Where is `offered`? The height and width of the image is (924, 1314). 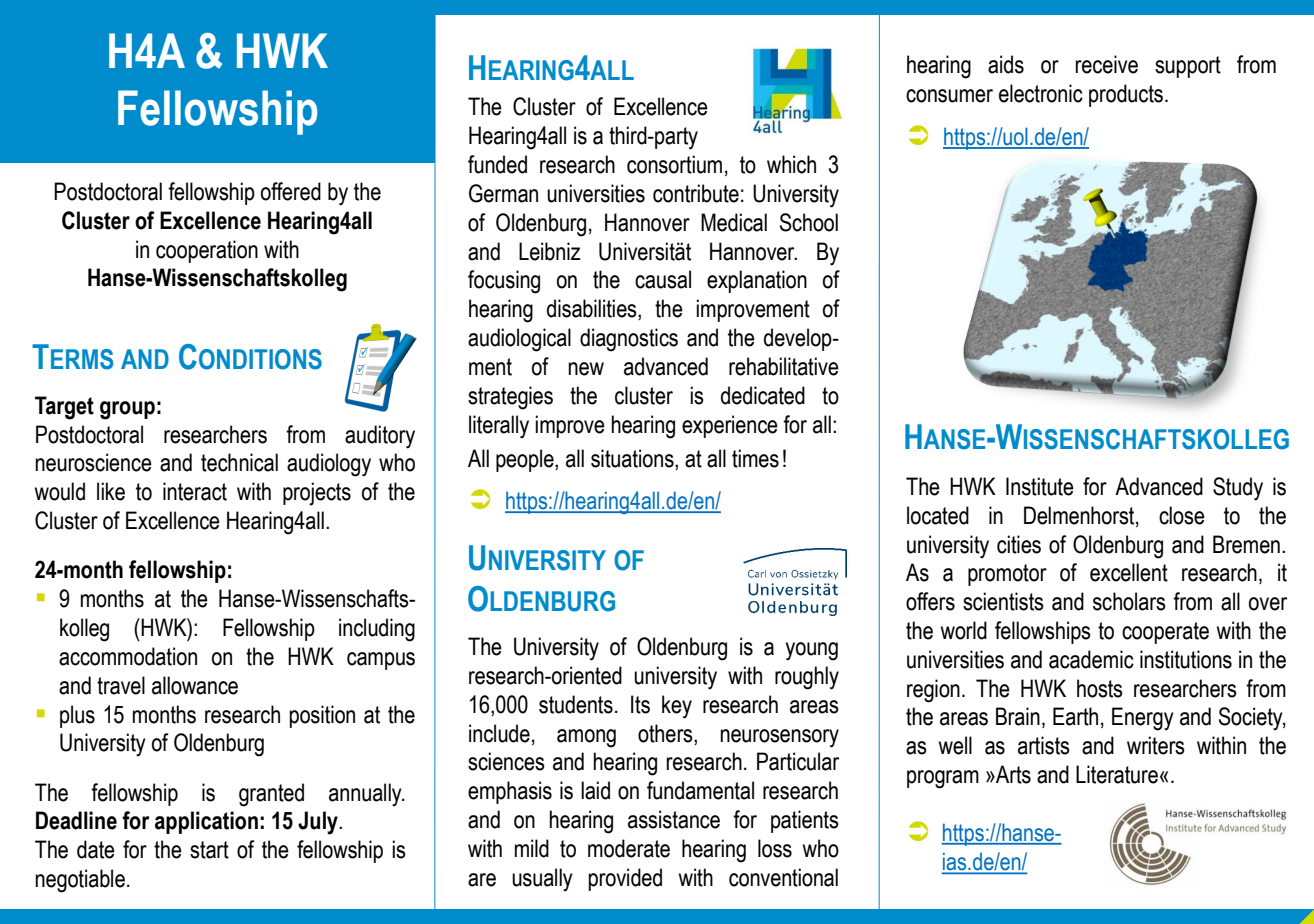 offered is located at coordinates (291, 191).
